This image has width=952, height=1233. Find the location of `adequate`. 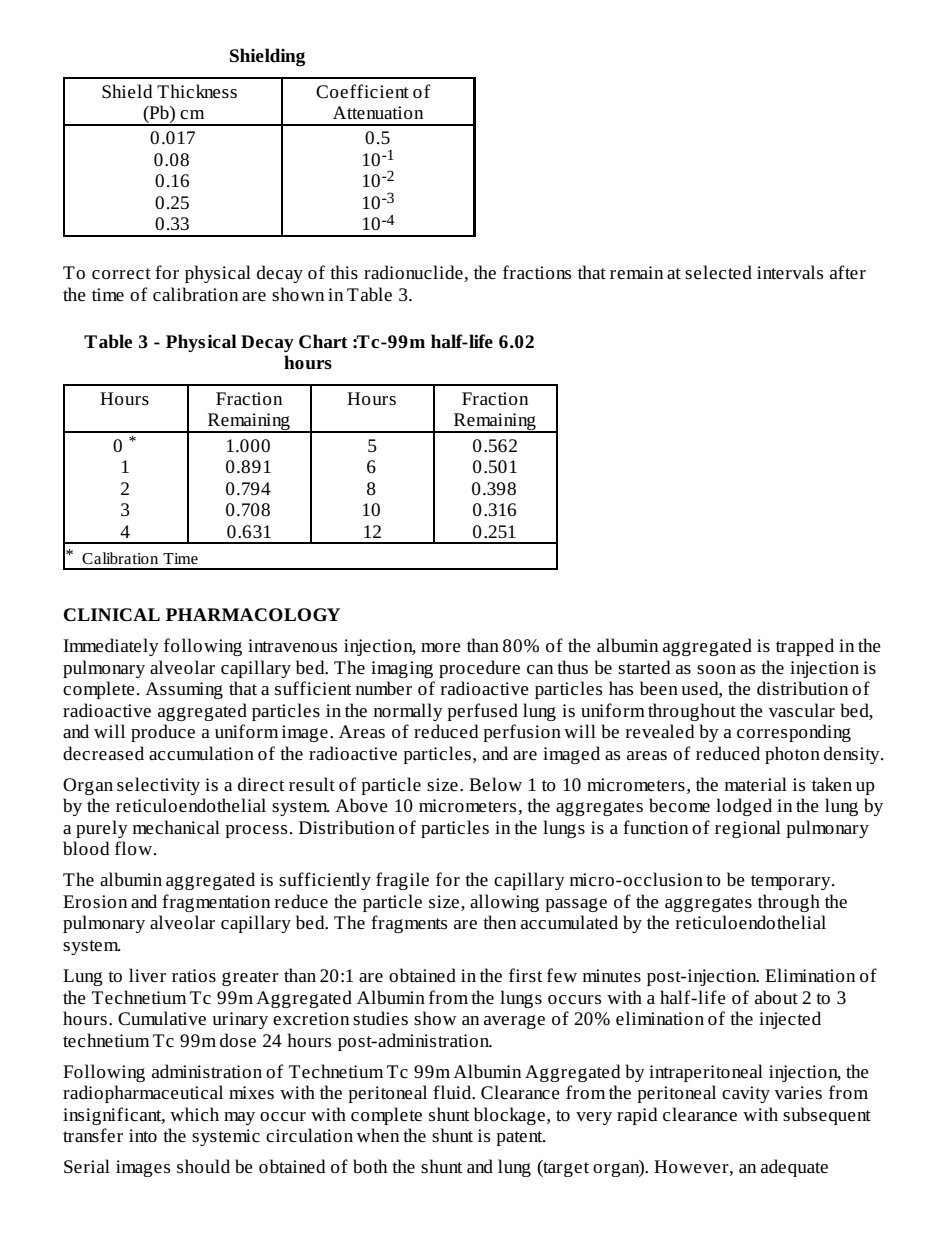

adequate is located at coordinates (794, 1168).
